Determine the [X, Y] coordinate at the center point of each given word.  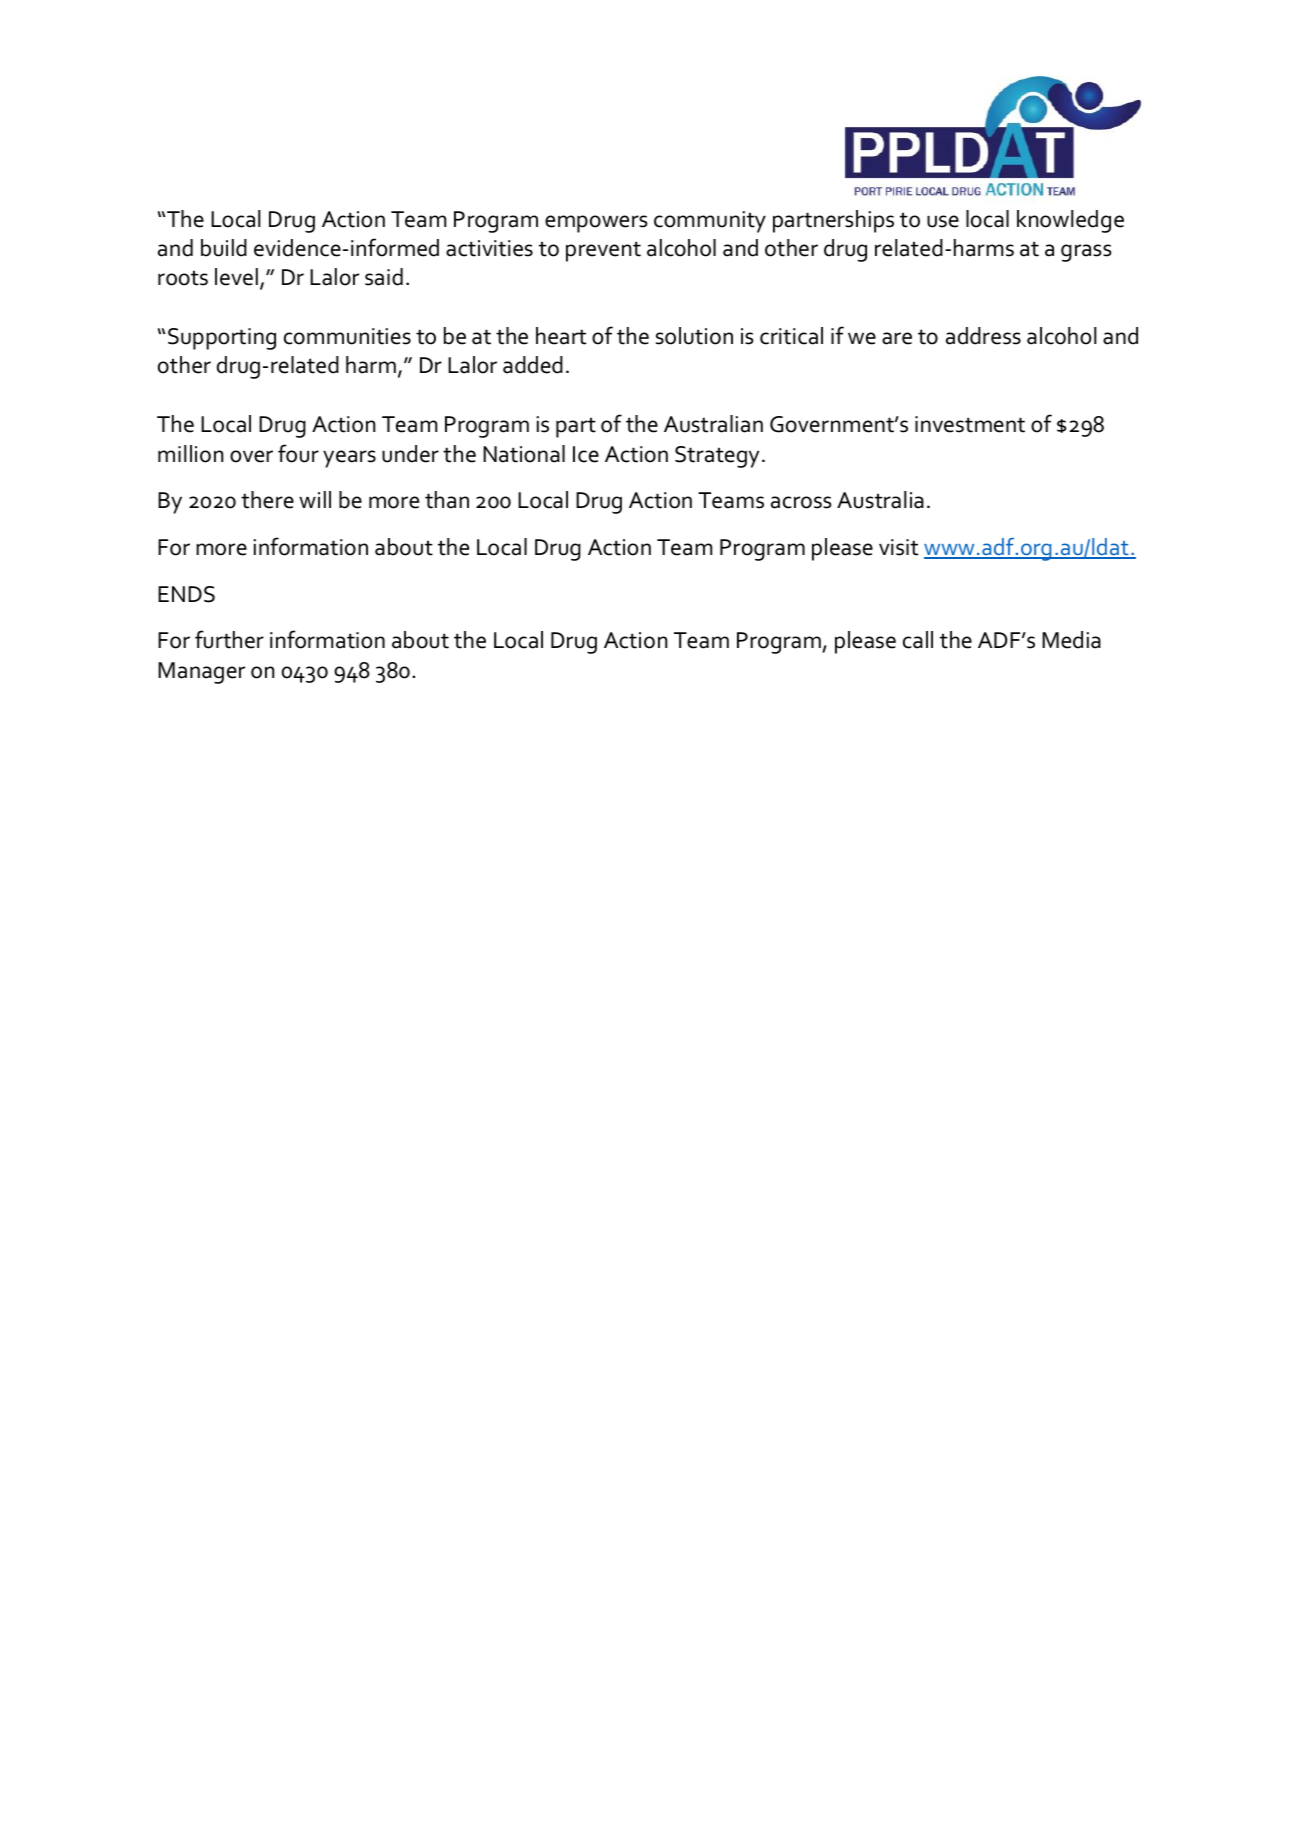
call [918, 640]
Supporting [222, 339]
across [801, 502]
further [229, 639]
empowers [596, 224]
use [943, 221]
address [983, 336]
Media [1071, 640]
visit [898, 547]
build [224, 248]
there [267, 500]
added [533, 365]
